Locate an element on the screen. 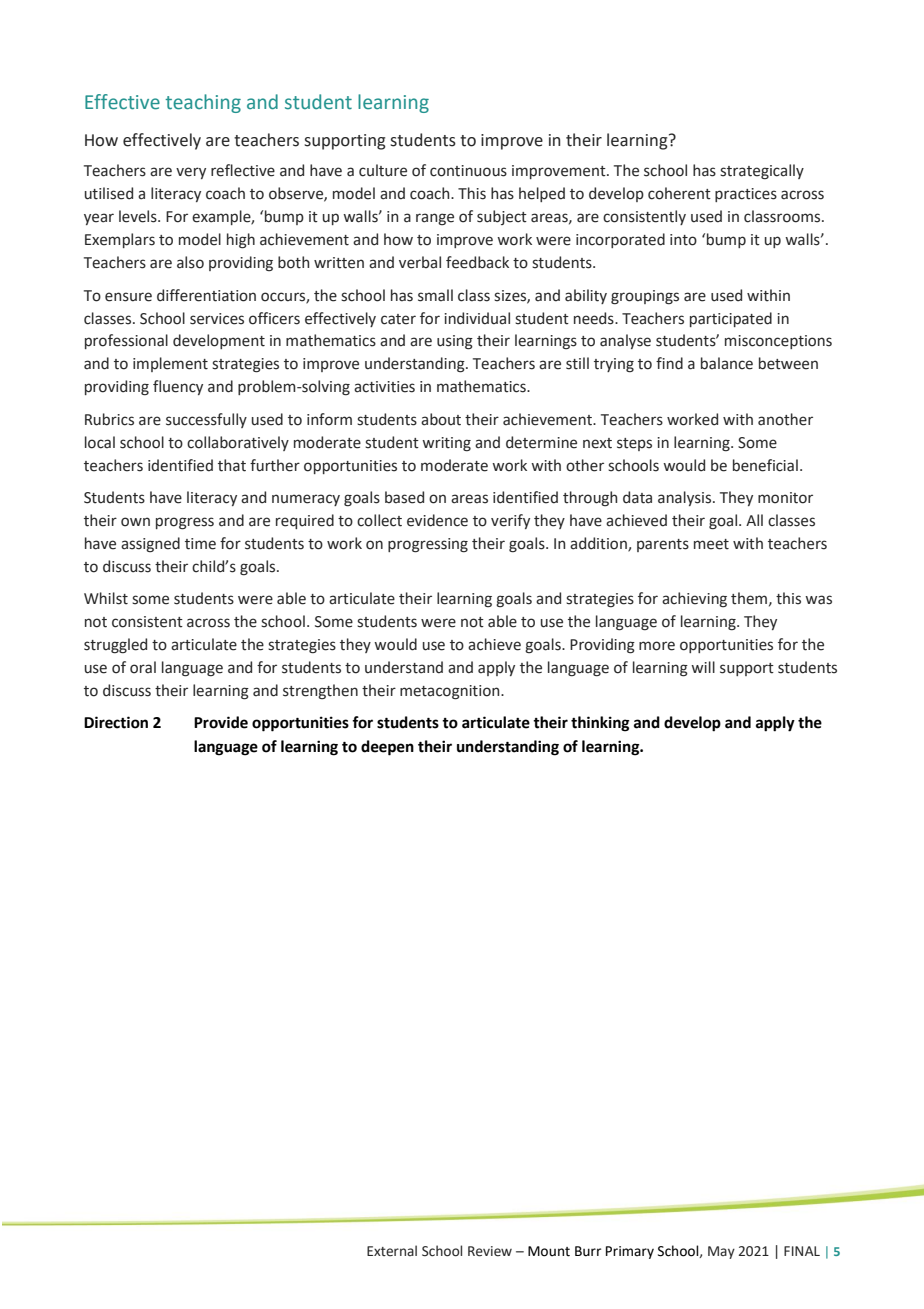 Image resolution: width=924 pixels, height=1309 pixels. evidence is located at coordinates (437, 520).
